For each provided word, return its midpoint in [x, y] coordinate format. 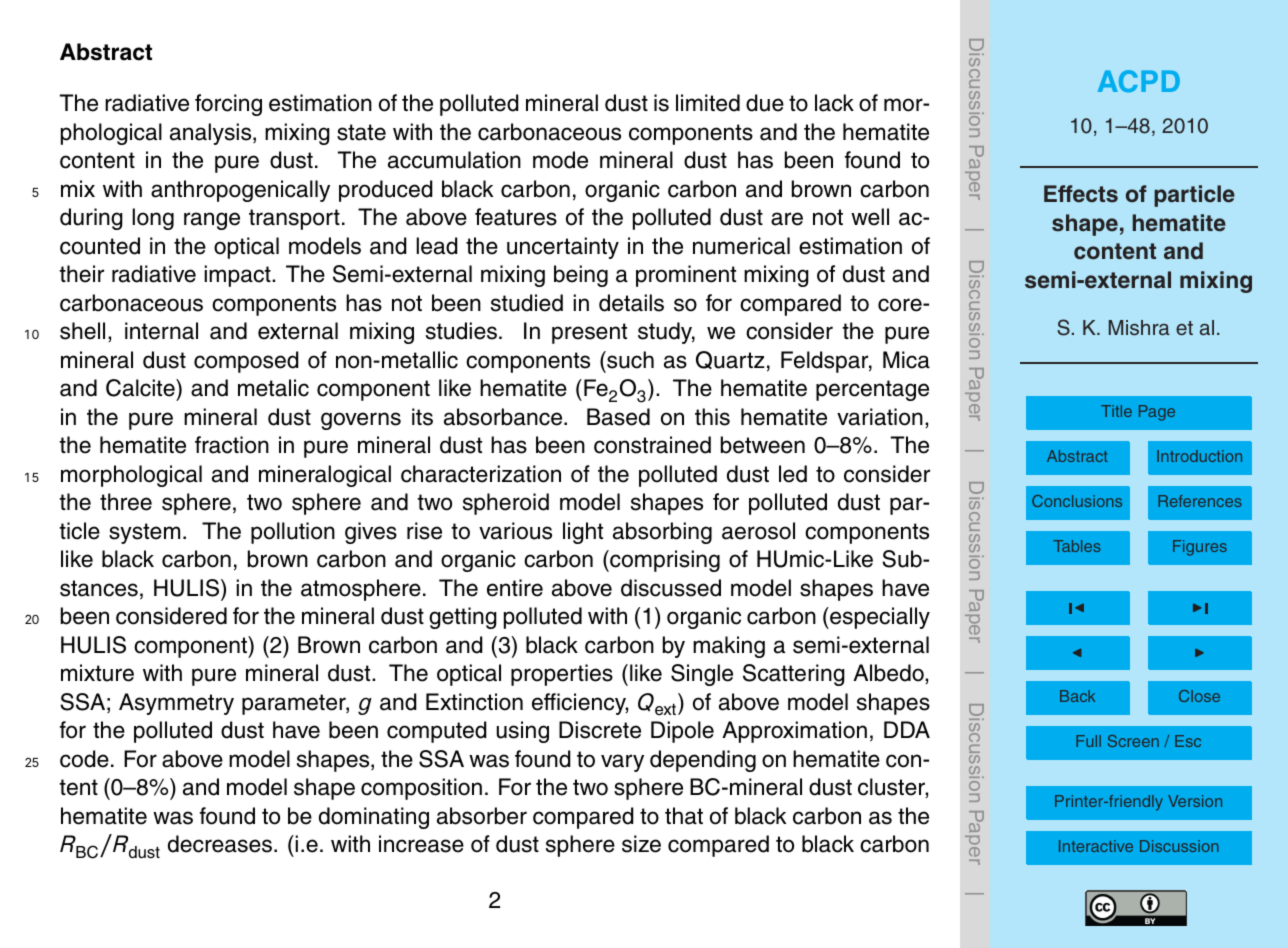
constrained [652, 445]
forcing [228, 105]
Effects [1081, 194]
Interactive [1096, 846]
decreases [221, 844]
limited [708, 103]
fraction [232, 445]
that [684, 816]
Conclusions [1077, 501]
